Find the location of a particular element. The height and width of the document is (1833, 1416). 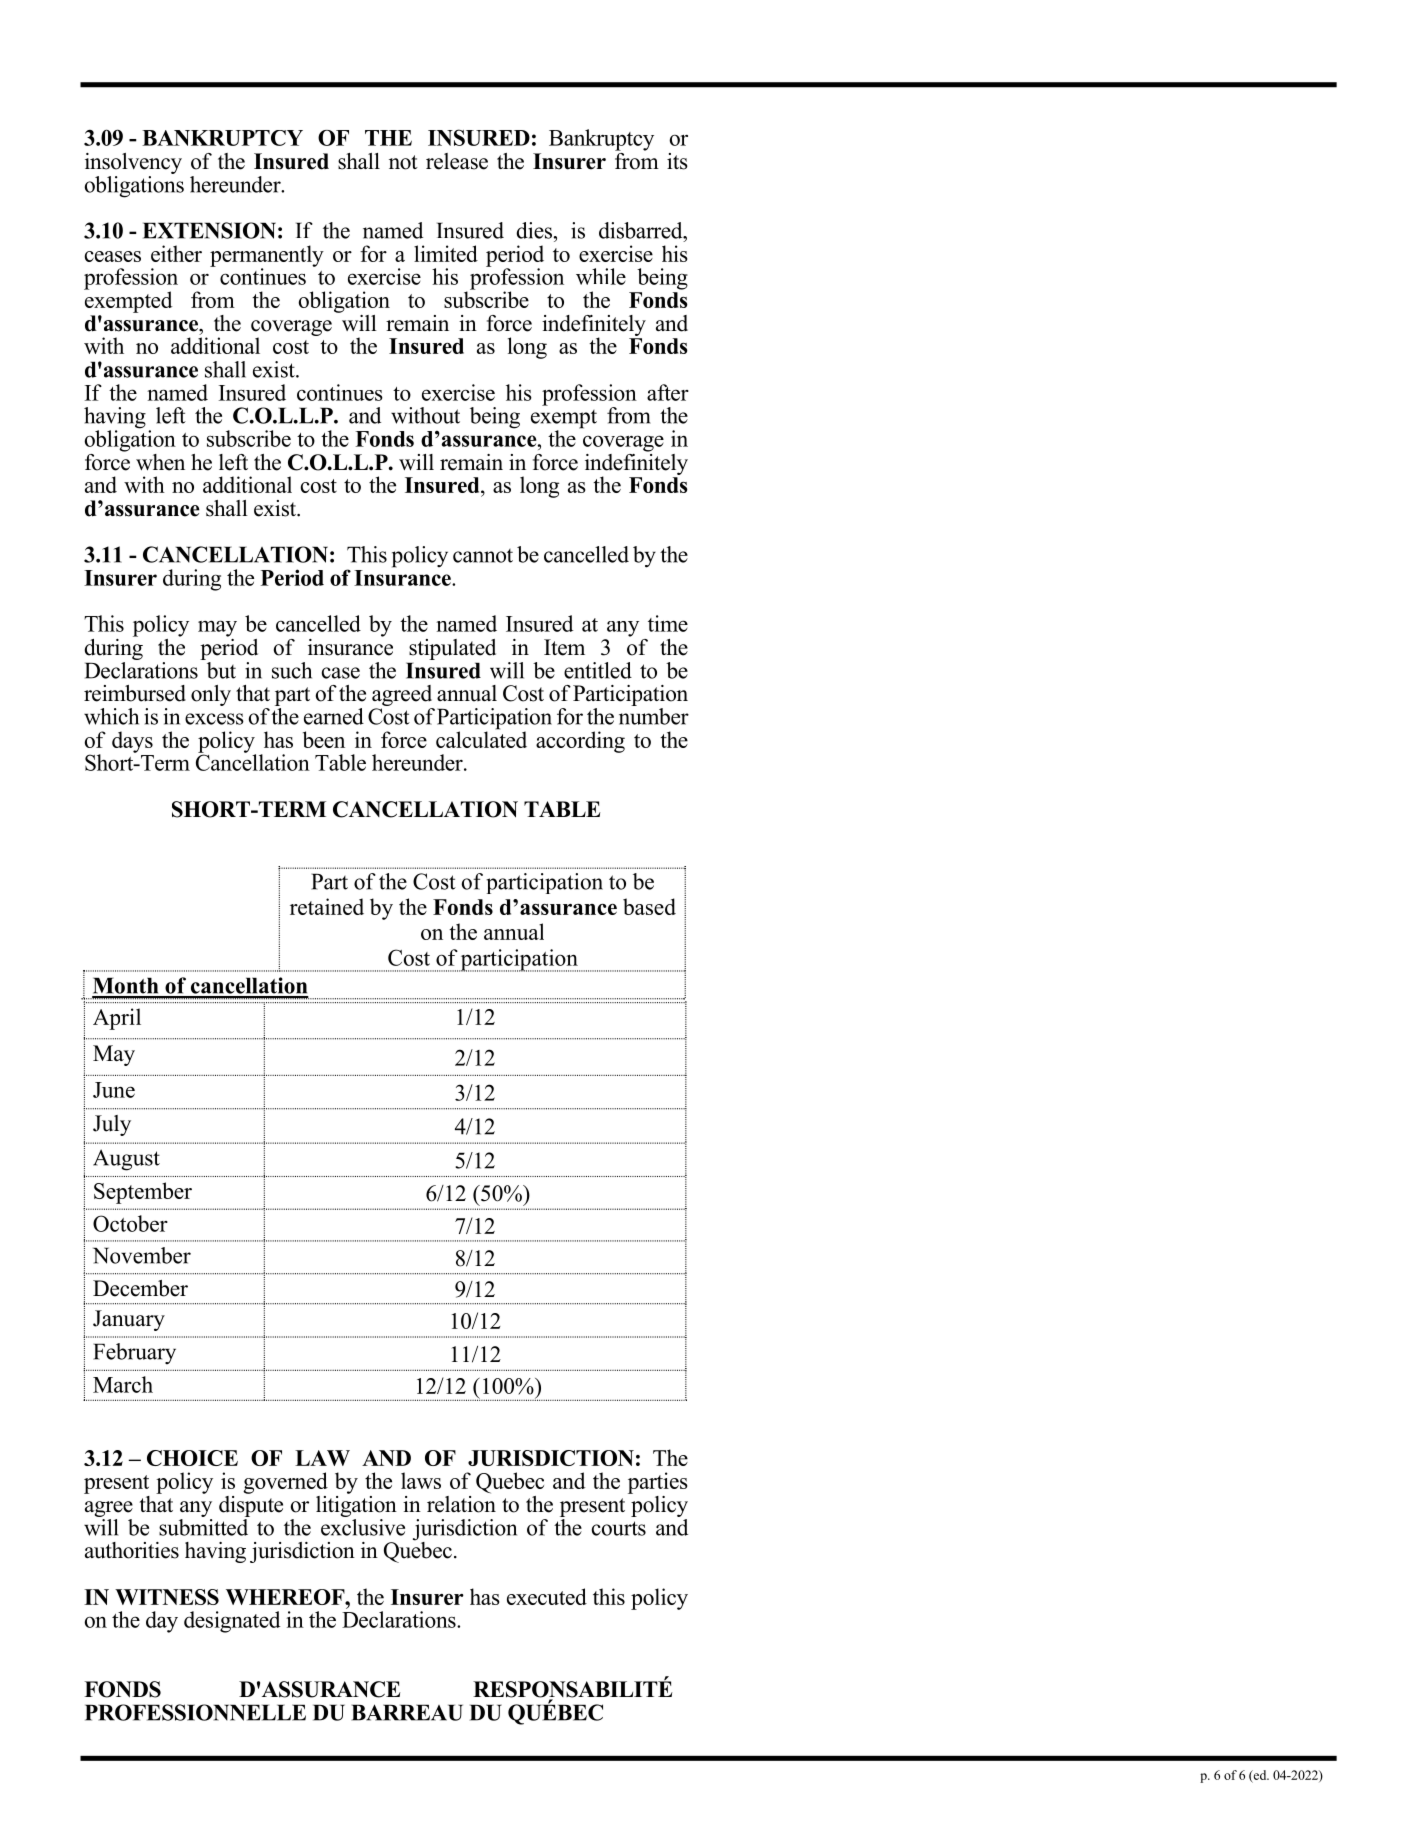

either is located at coordinates (176, 253).
